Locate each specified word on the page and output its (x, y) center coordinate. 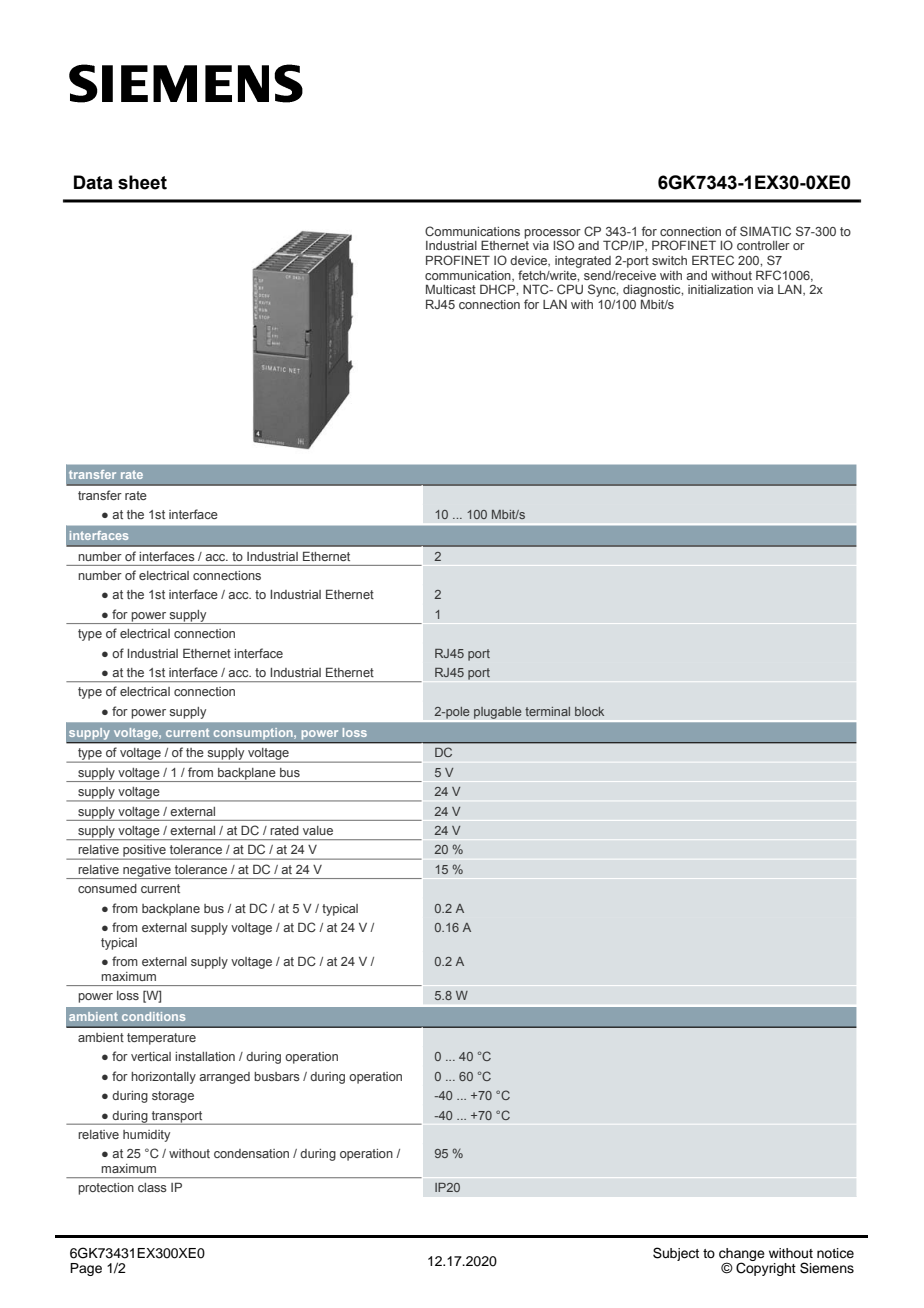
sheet (142, 182)
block (589, 711)
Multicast (451, 289)
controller (763, 245)
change (742, 1255)
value (318, 830)
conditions (153, 1016)
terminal (547, 711)
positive (144, 852)
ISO (563, 245)
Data (93, 182)
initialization (720, 289)
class (152, 1187)
